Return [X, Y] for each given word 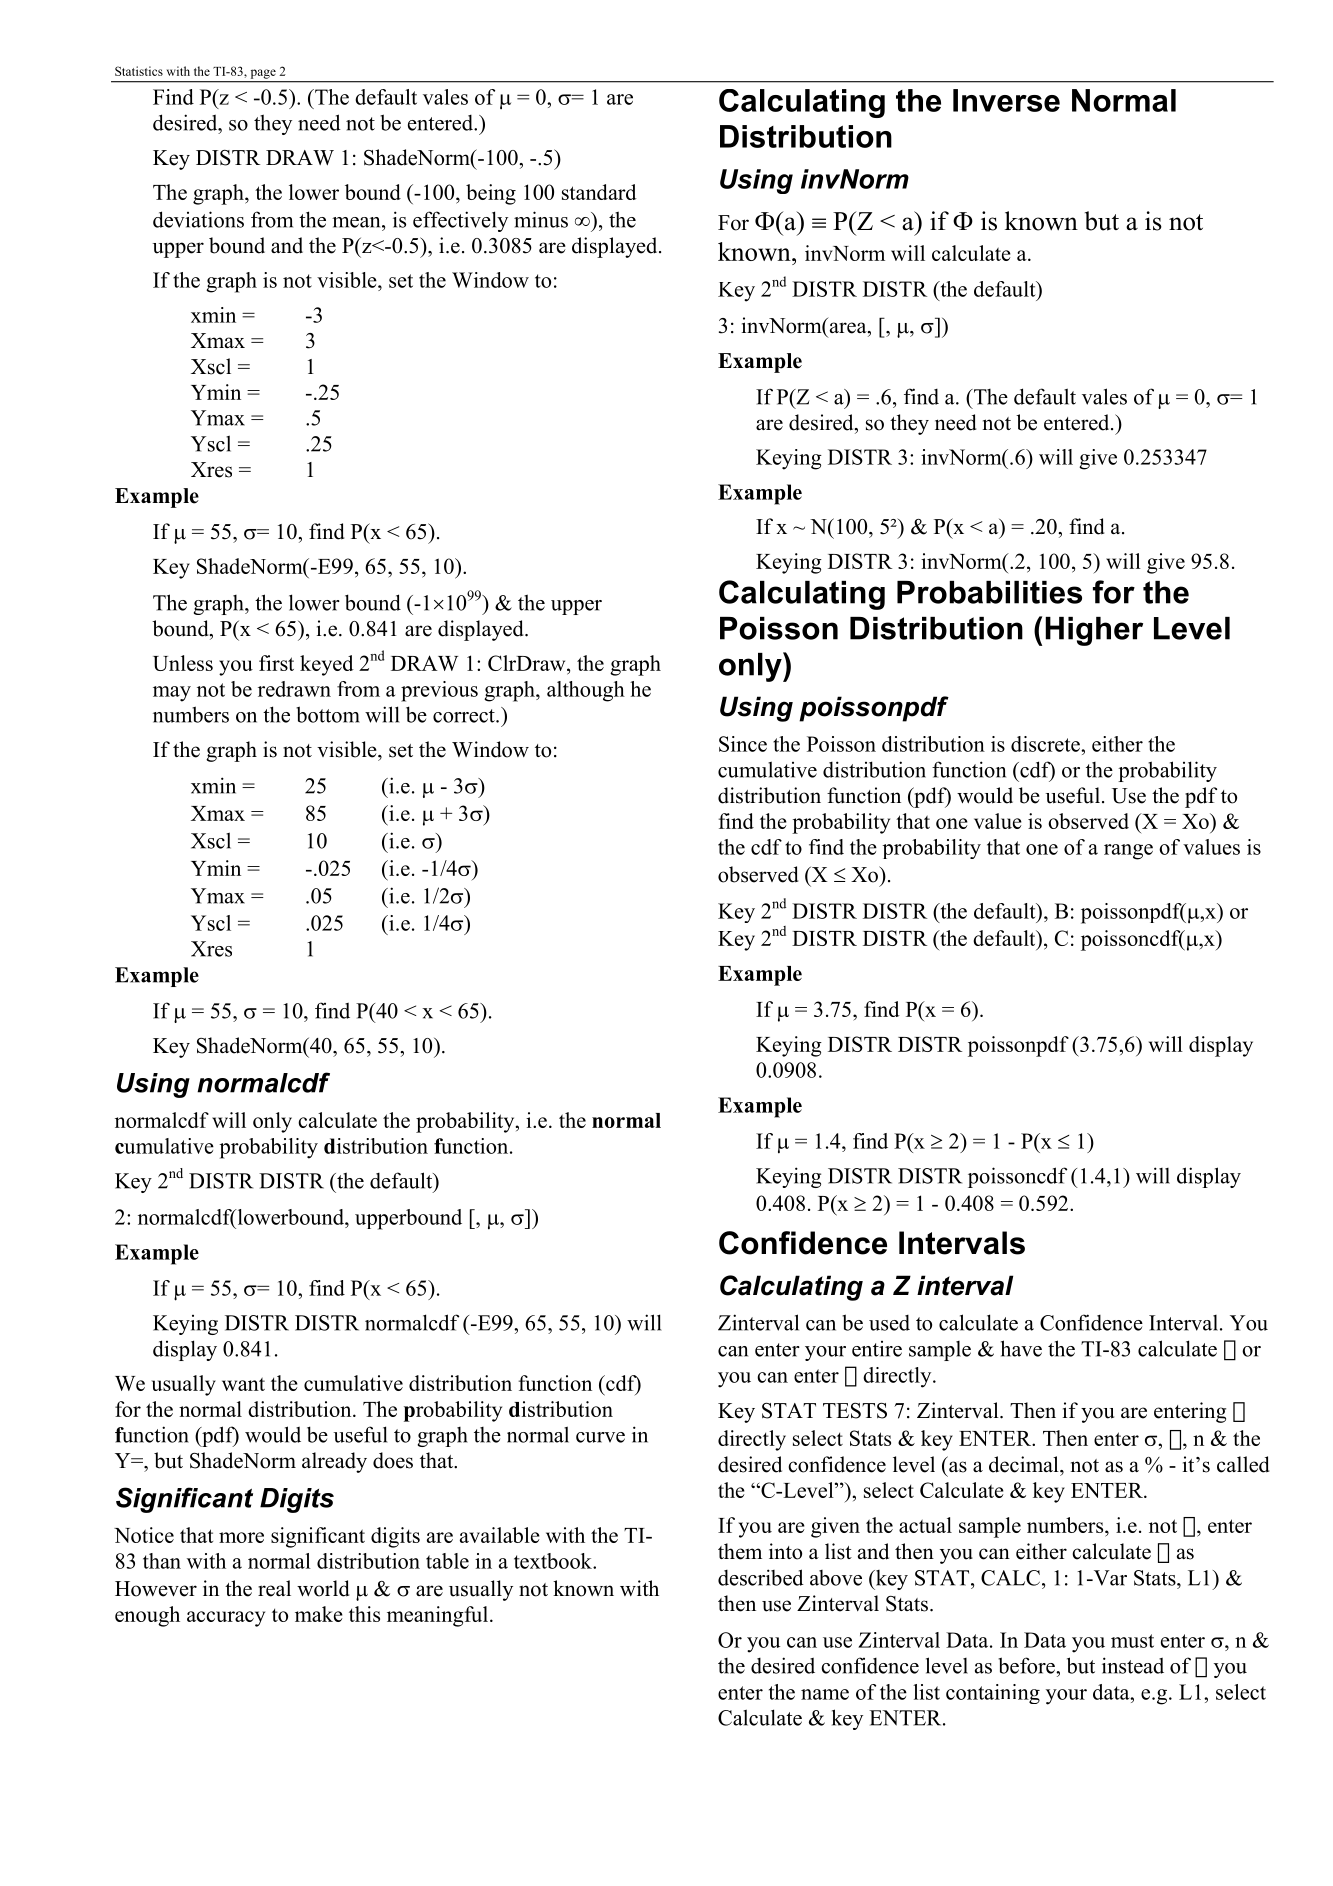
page [263, 74]
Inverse [1006, 100]
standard [599, 192]
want [243, 1384]
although [586, 691]
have [1021, 1348]
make [319, 1614]
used [889, 1323]
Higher [1094, 631]
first [276, 663]
